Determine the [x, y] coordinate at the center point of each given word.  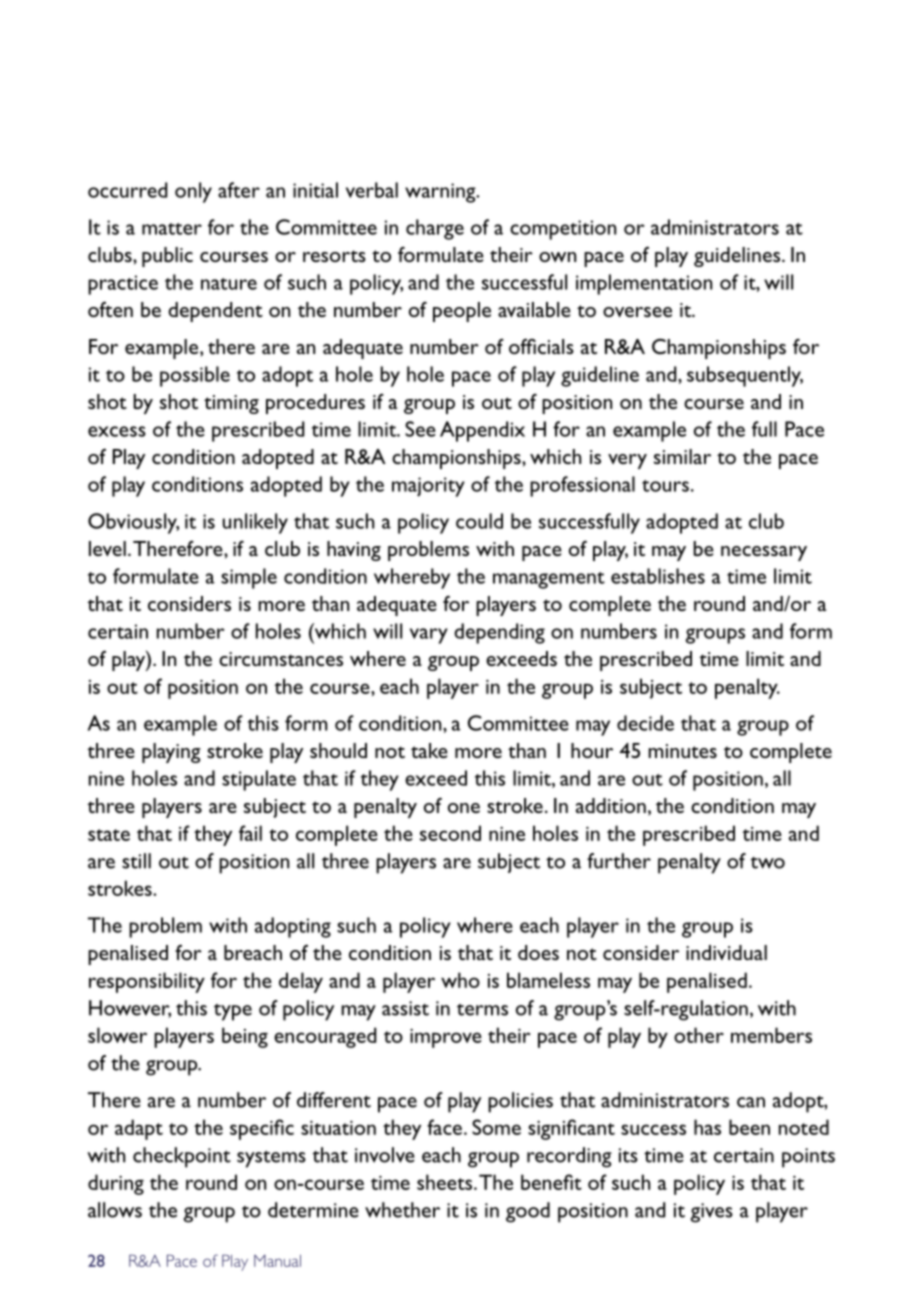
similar [682, 456]
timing [231, 404]
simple [249, 578]
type [233, 1012]
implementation [644, 284]
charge [435, 229]
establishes [658, 576]
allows [115, 1210]
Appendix [482, 431]
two [768, 863]
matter [172, 229]
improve [446, 1038]
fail [250, 833]
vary [429, 636]
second [450, 833]
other [699, 1035]
